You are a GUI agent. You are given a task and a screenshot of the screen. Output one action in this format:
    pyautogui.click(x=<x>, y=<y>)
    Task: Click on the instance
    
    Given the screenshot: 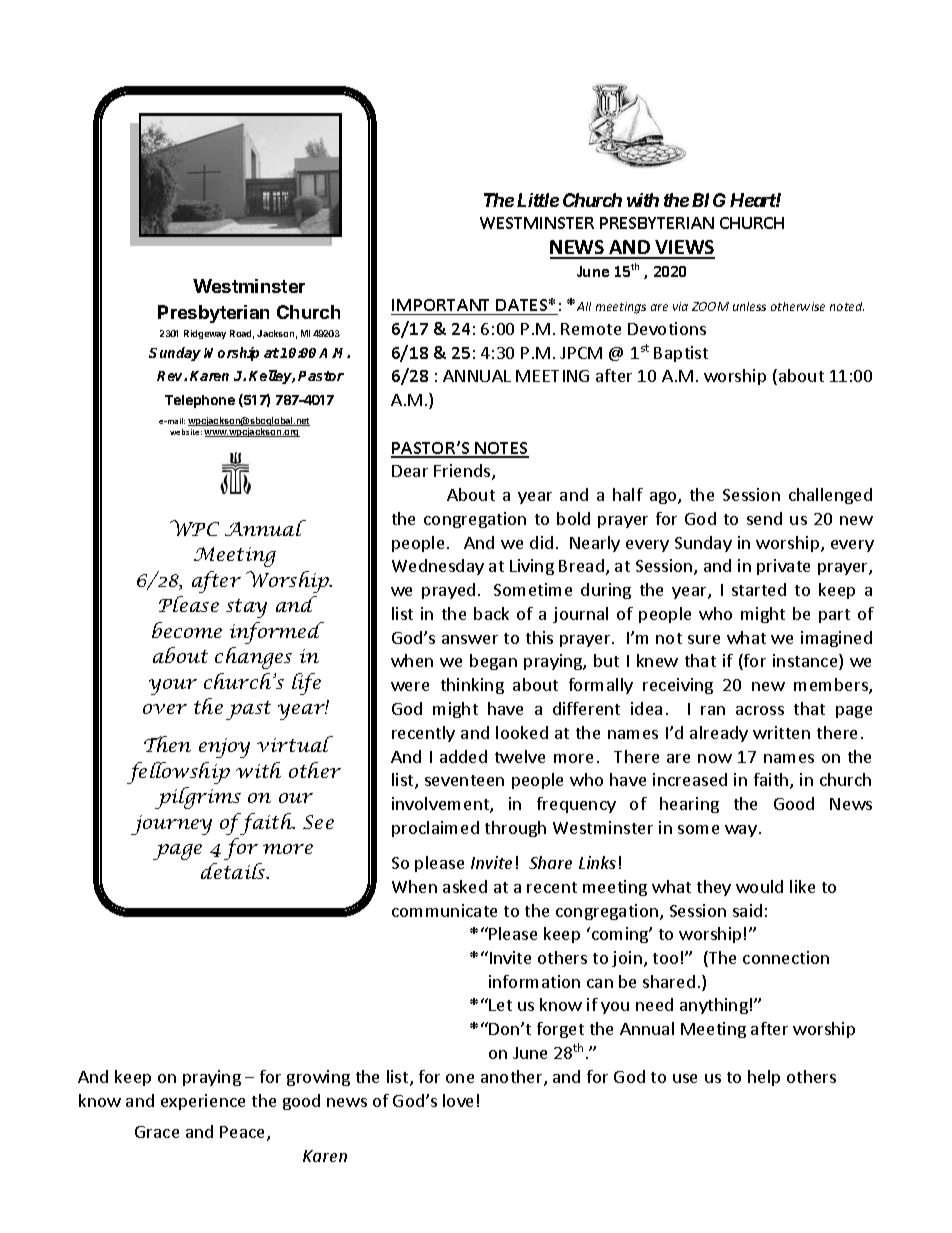 What is the action you would take?
    pyautogui.click(x=806, y=662)
